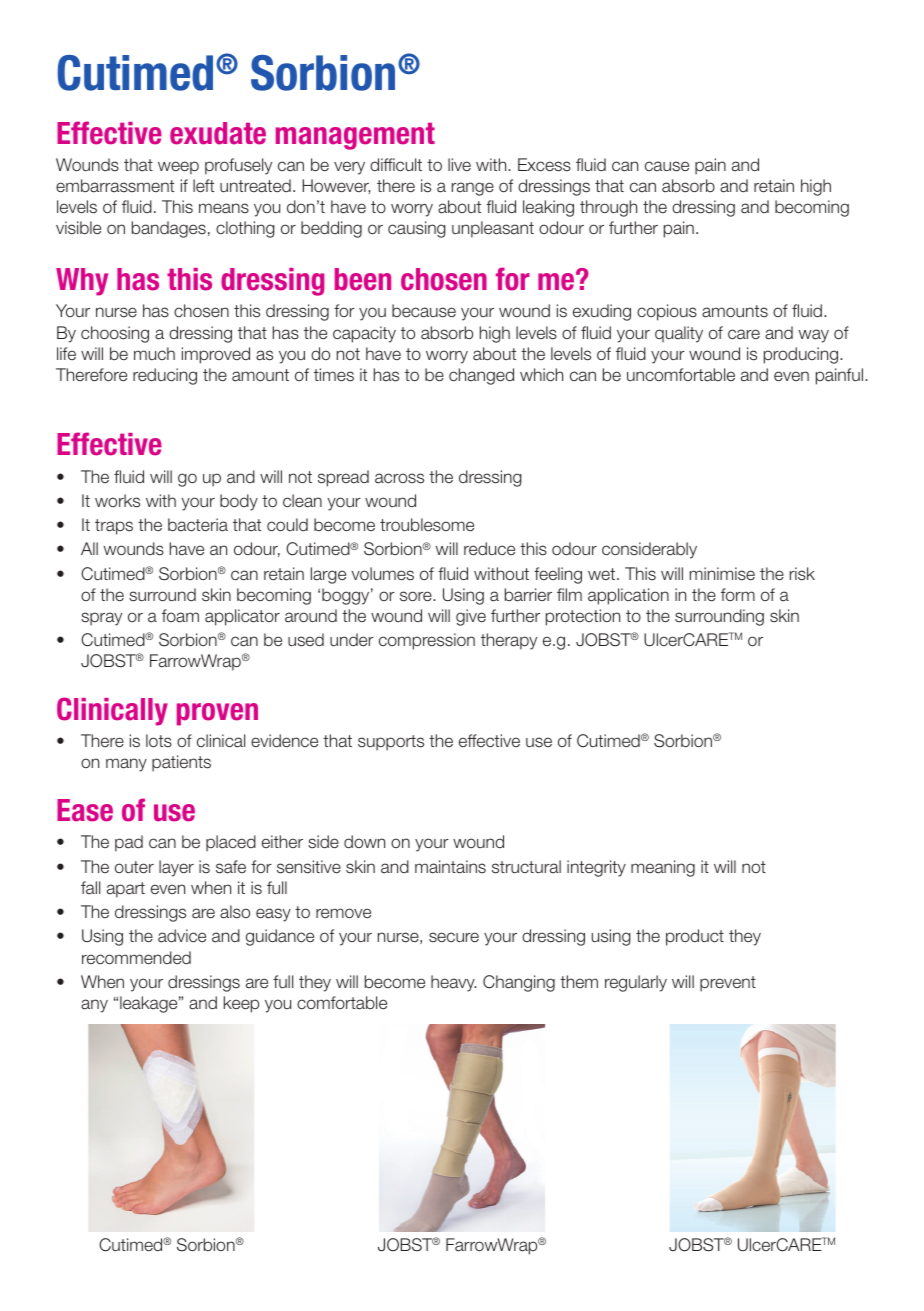 Image resolution: width=924 pixels, height=1311 pixels. Describe the element at coordinates (178, 168) in the page. I see `weep` at that location.
